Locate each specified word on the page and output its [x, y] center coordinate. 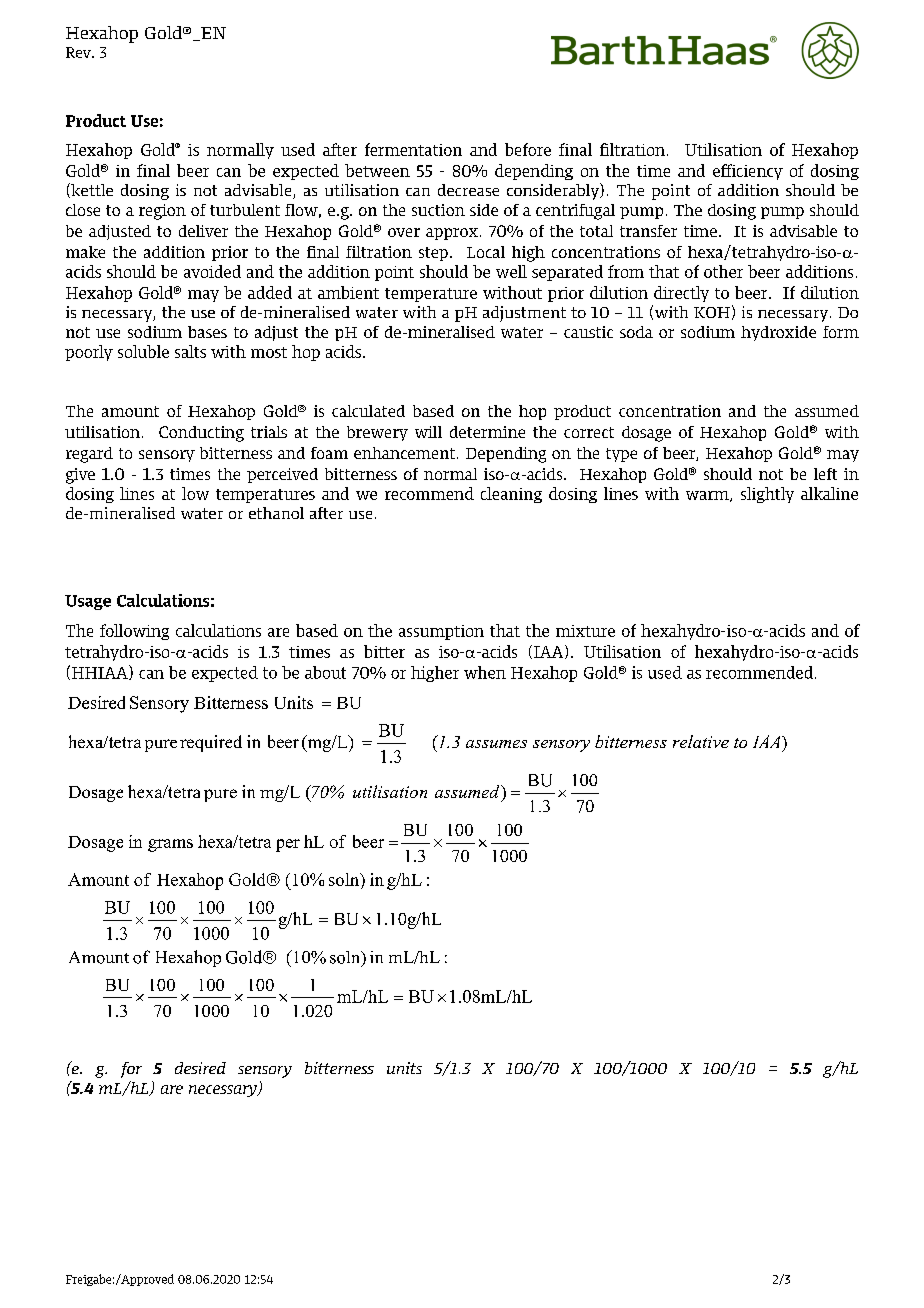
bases [207, 332]
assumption [441, 632]
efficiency [748, 172]
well [511, 271]
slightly [767, 495]
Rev [79, 52]
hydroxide [778, 333]
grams [170, 845]
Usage [88, 602]
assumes [496, 744]
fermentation [413, 149]
